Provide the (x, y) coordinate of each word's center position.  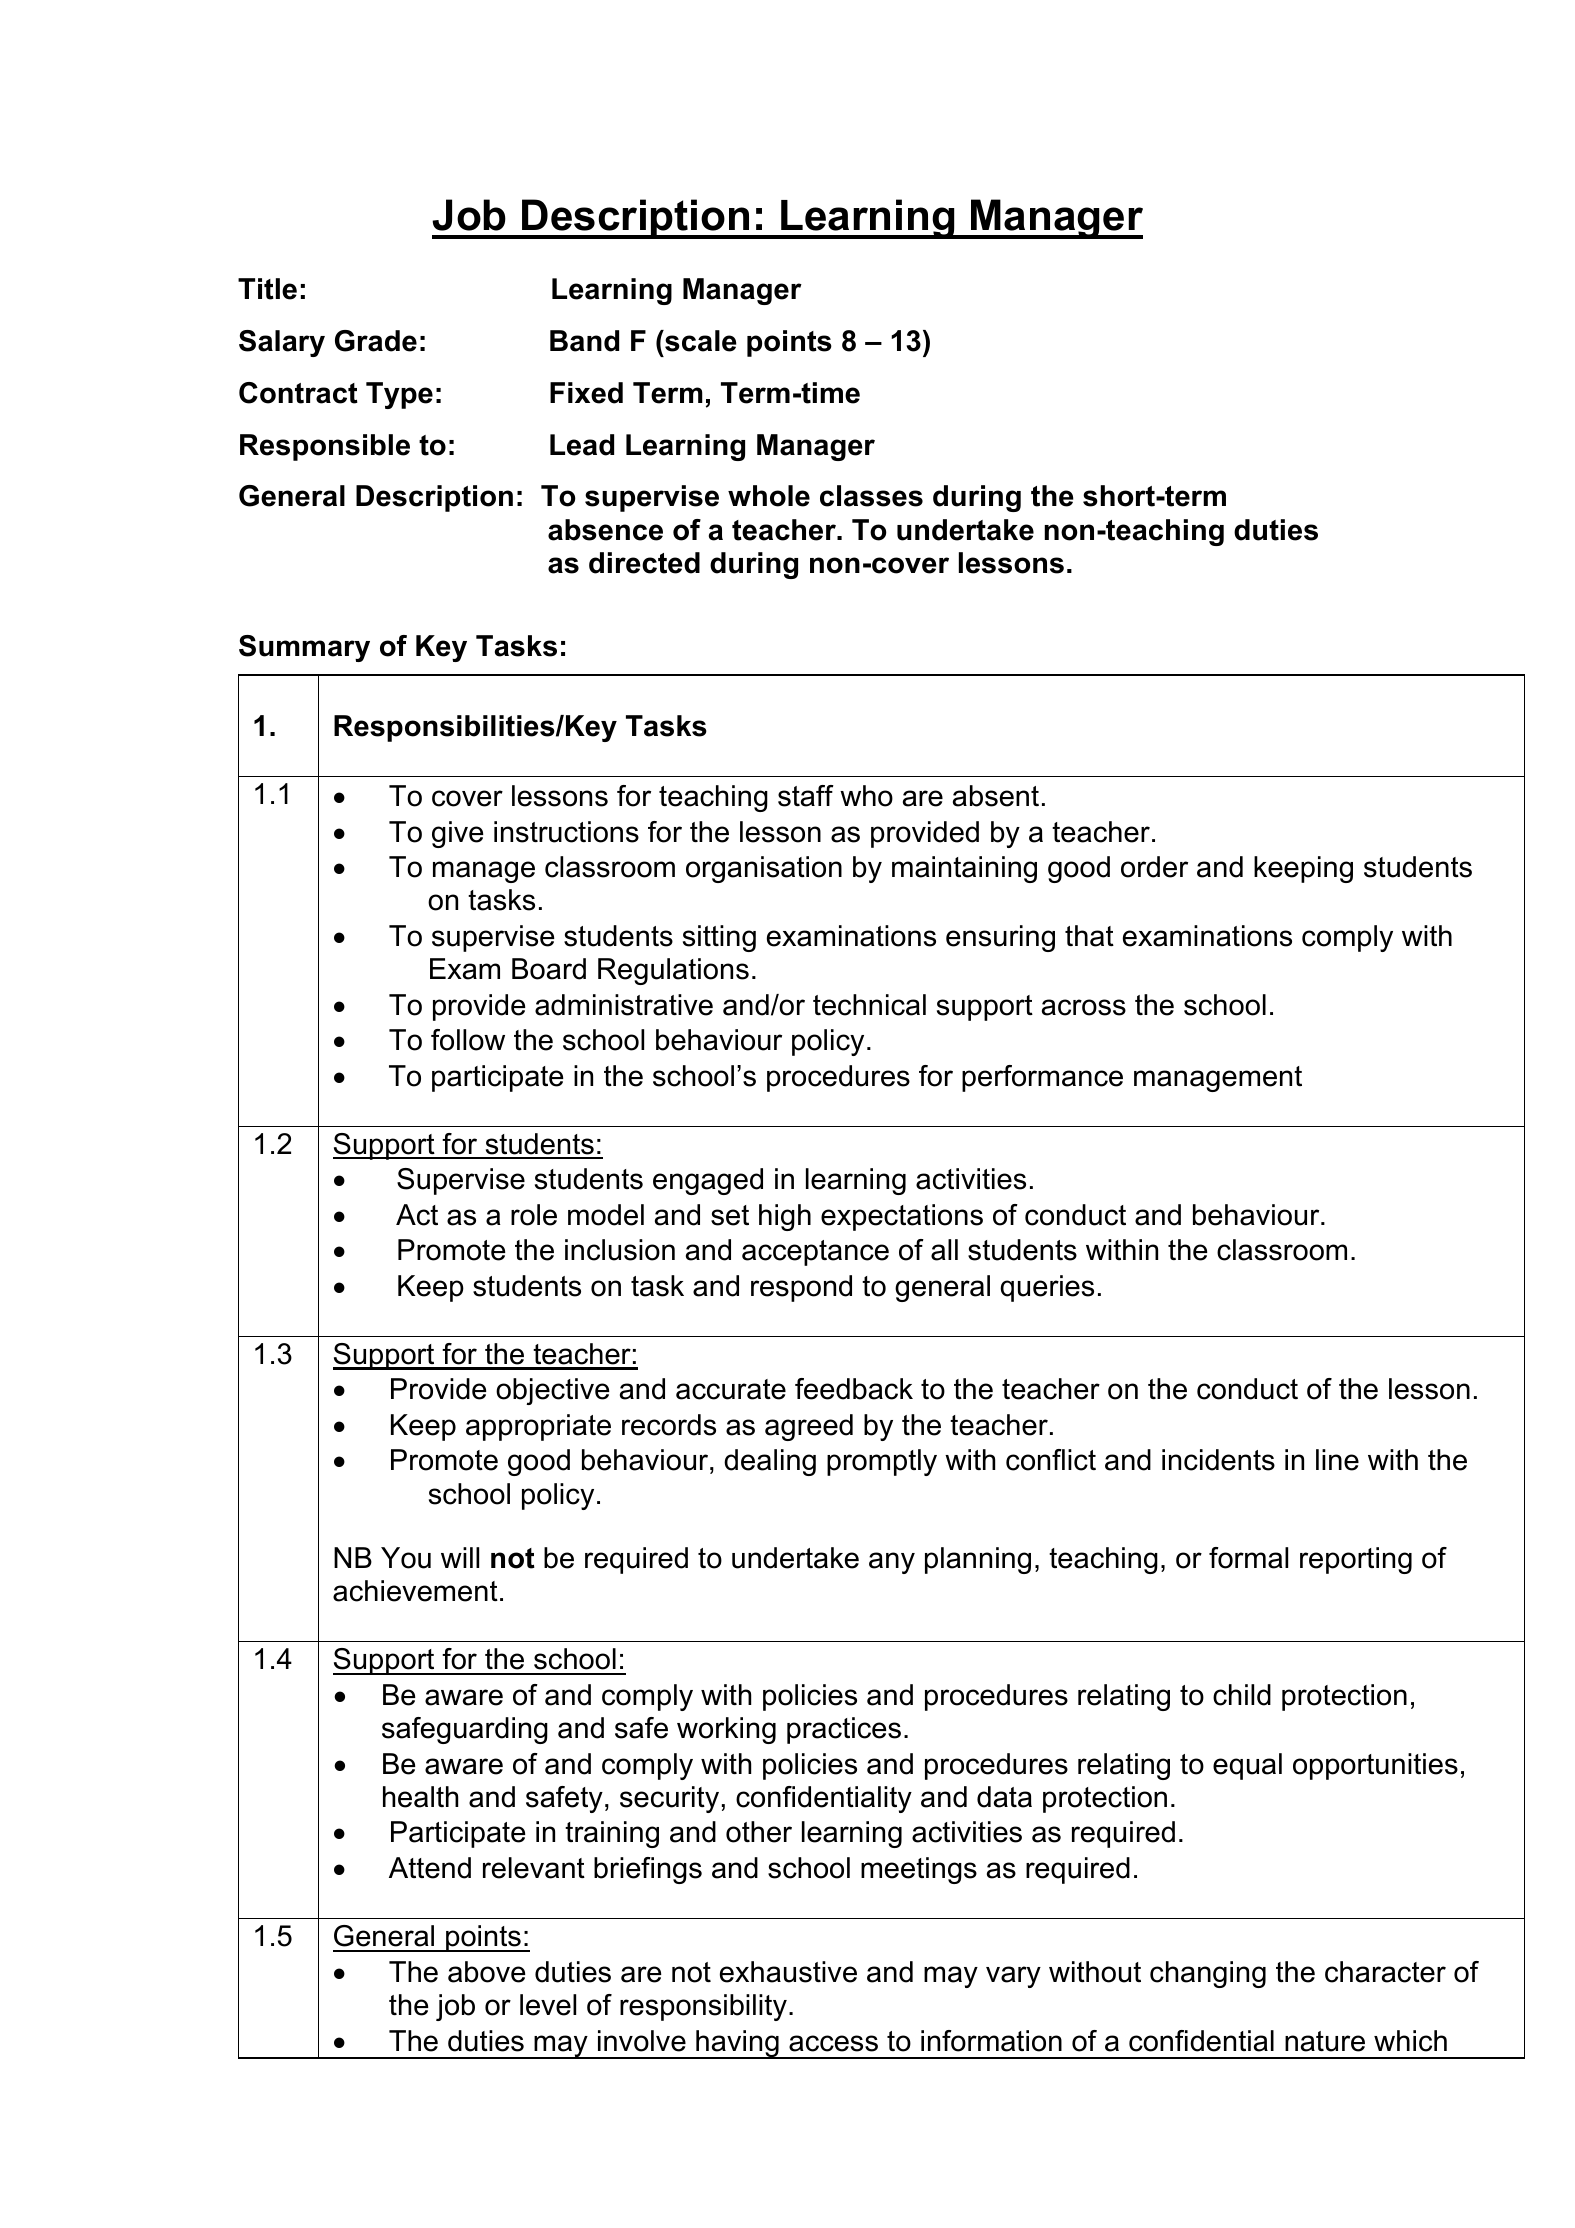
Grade (376, 341)
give (458, 834)
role (534, 1215)
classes (871, 496)
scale (700, 341)
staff (806, 796)
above (487, 1972)
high (785, 1217)
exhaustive (788, 1972)
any (892, 1563)
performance (1042, 1078)
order (1154, 867)
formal (1248, 1558)
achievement (415, 1591)
